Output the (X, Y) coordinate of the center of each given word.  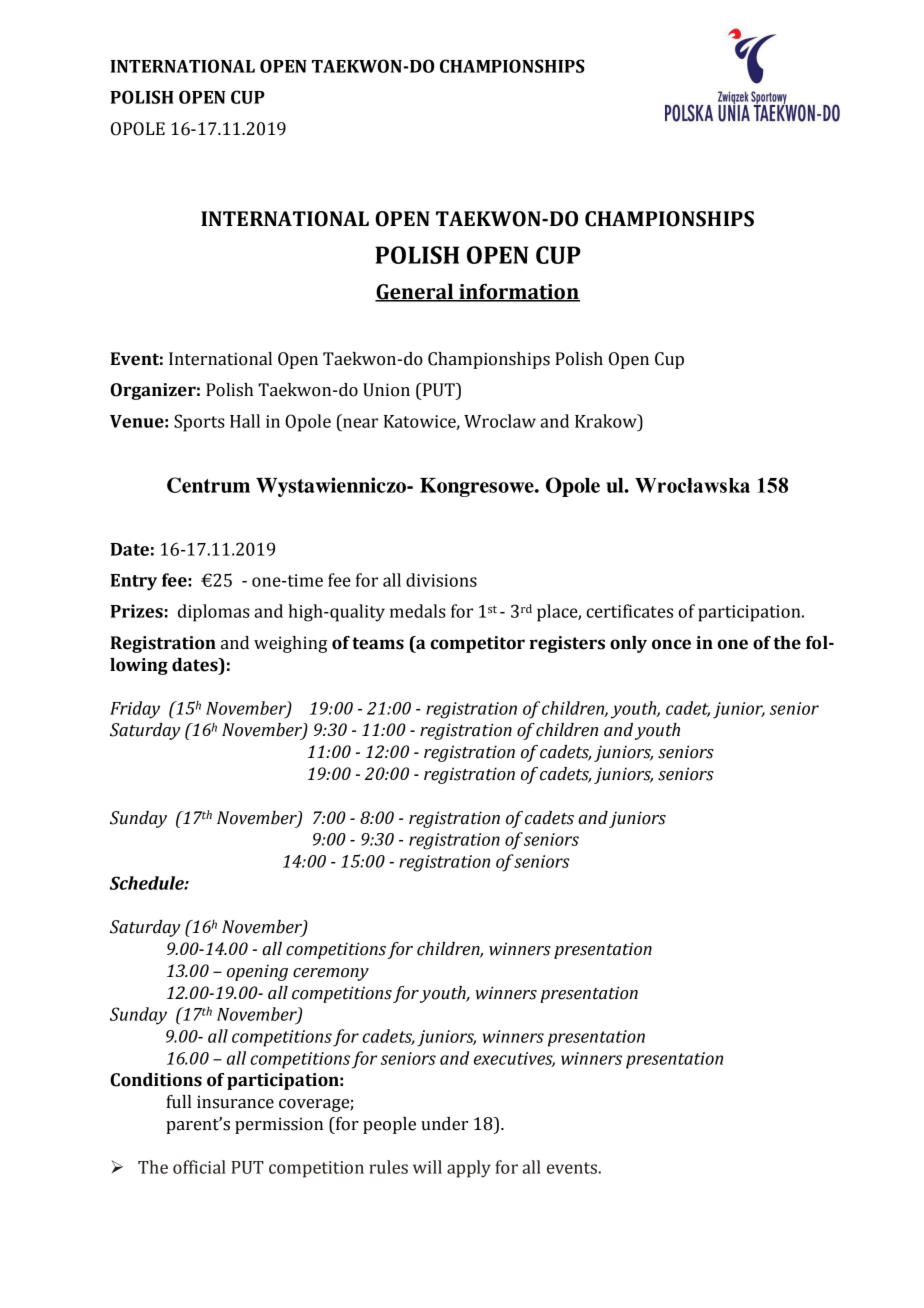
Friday (135, 710)
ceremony (331, 974)
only (628, 644)
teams (378, 643)
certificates (629, 611)
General (415, 292)
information (518, 292)
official (199, 1167)
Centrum (208, 485)
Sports (199, 423)
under (444, 1124)
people (389, 1125)
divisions (441, 580)
